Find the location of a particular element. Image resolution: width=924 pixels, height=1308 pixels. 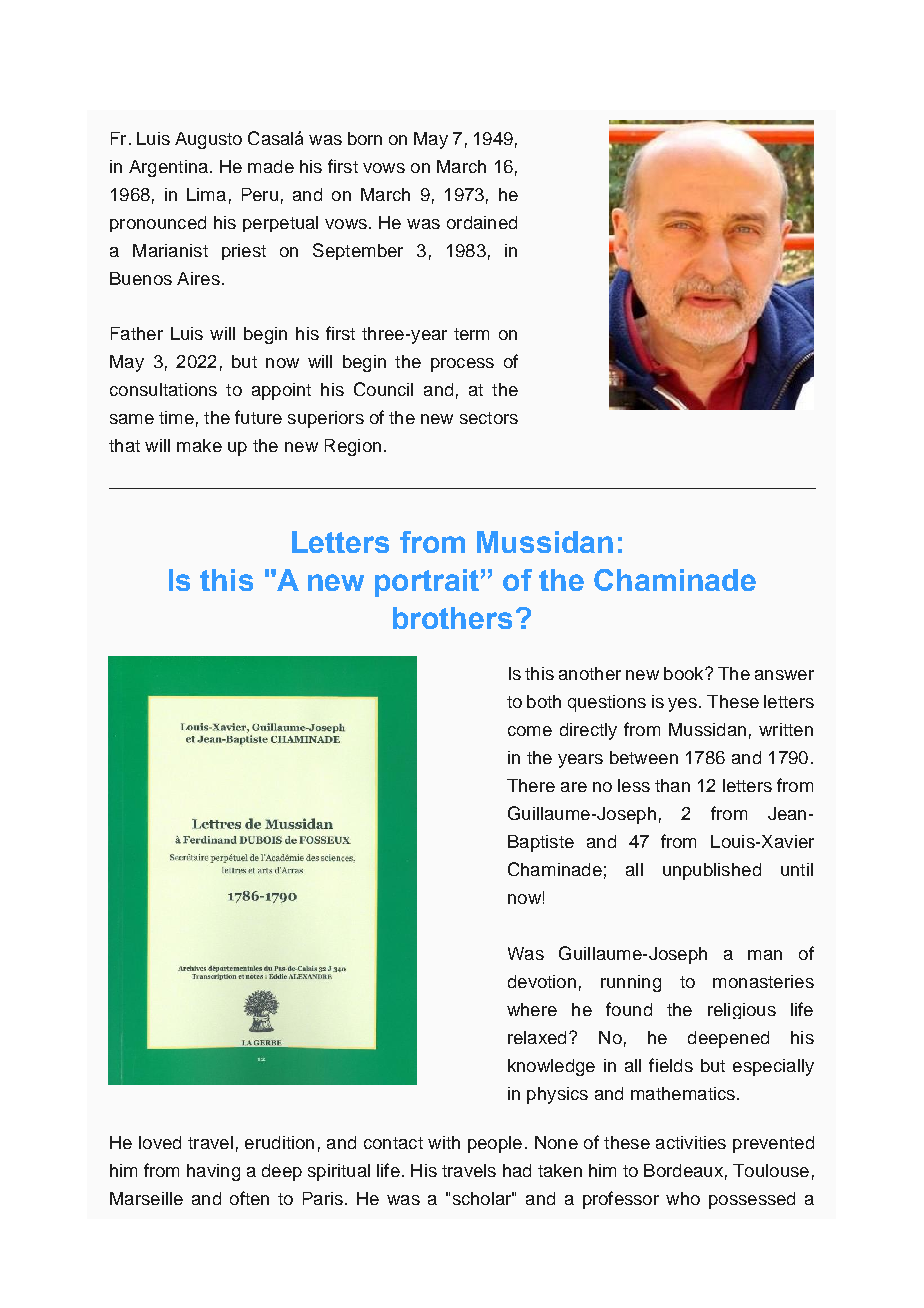

brothers is located at coordinates (452, 618).
